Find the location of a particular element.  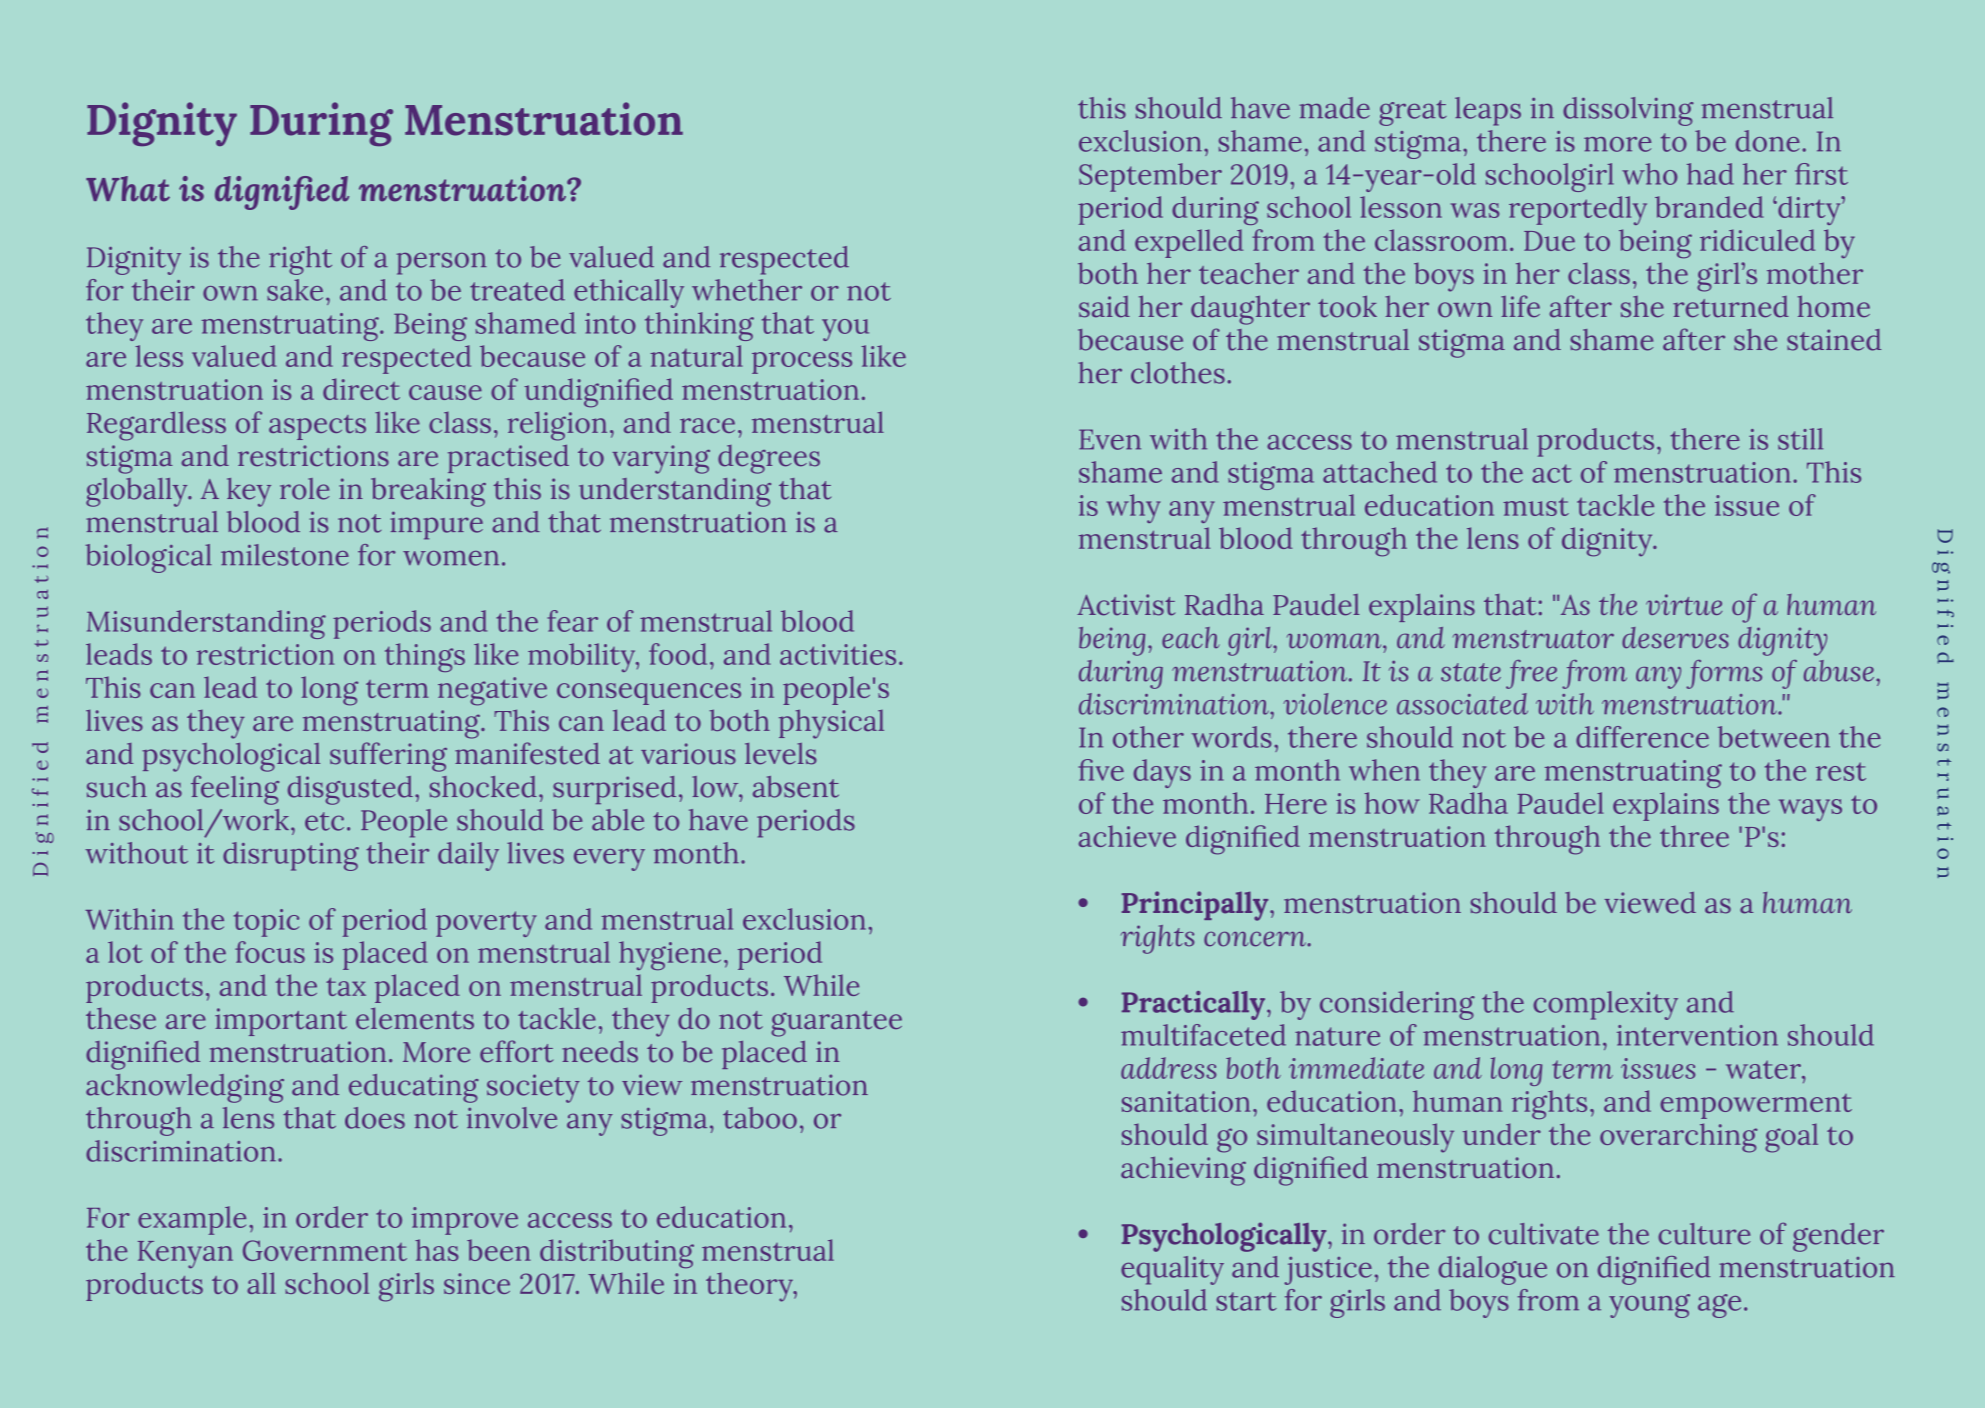

September is located at coordinates (1150, 177).
